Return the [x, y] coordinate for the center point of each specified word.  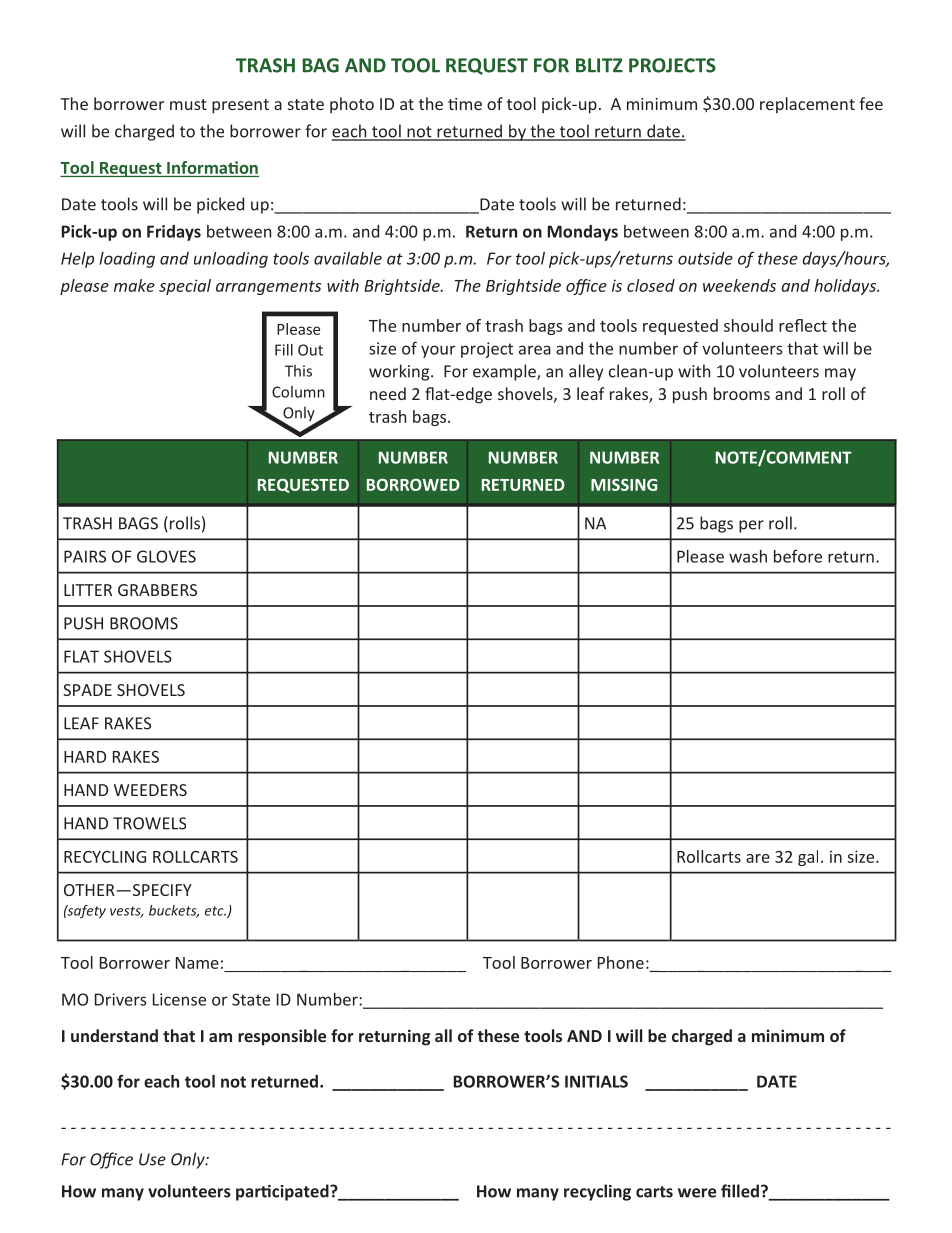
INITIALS [596, 1081]
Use [152, 1159]
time [465, 104]
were [697, 1193]
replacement [807, 105]
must [188, 104]
